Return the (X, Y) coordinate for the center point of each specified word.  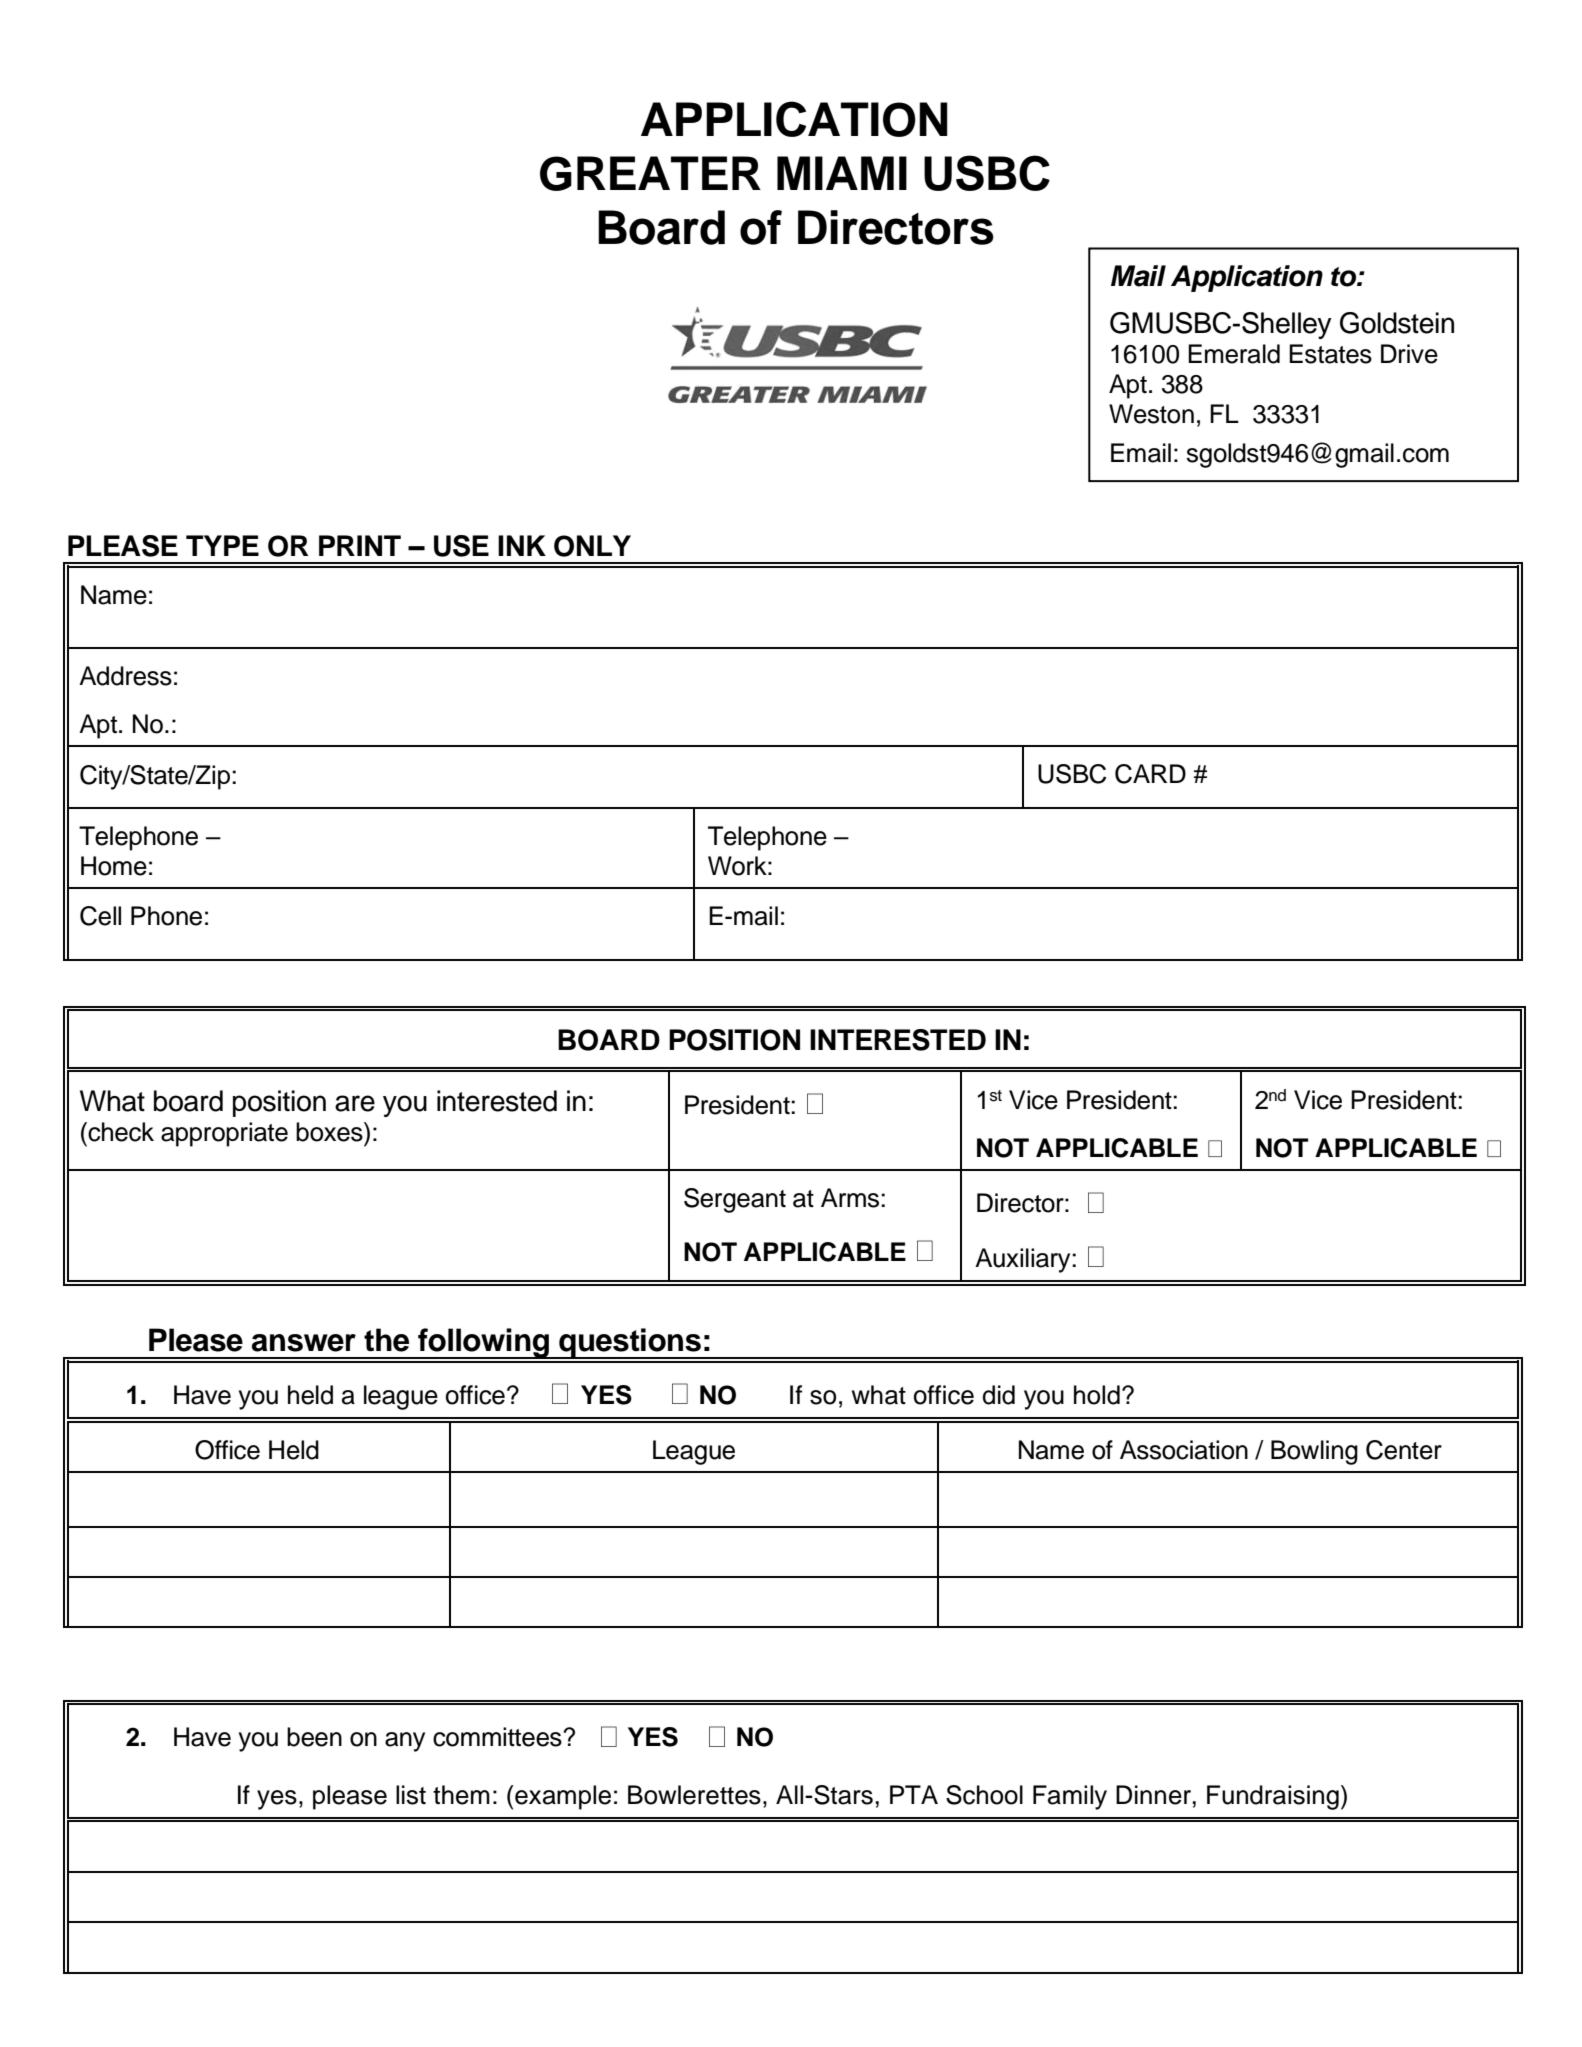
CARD (1150, 774)
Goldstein (1397, 323)
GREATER (650, 173)
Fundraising (1273, 1797)
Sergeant (735, 1200)
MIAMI (842, 173)
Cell (100, 916)
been (314, 1737)
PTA (914, 1794)
